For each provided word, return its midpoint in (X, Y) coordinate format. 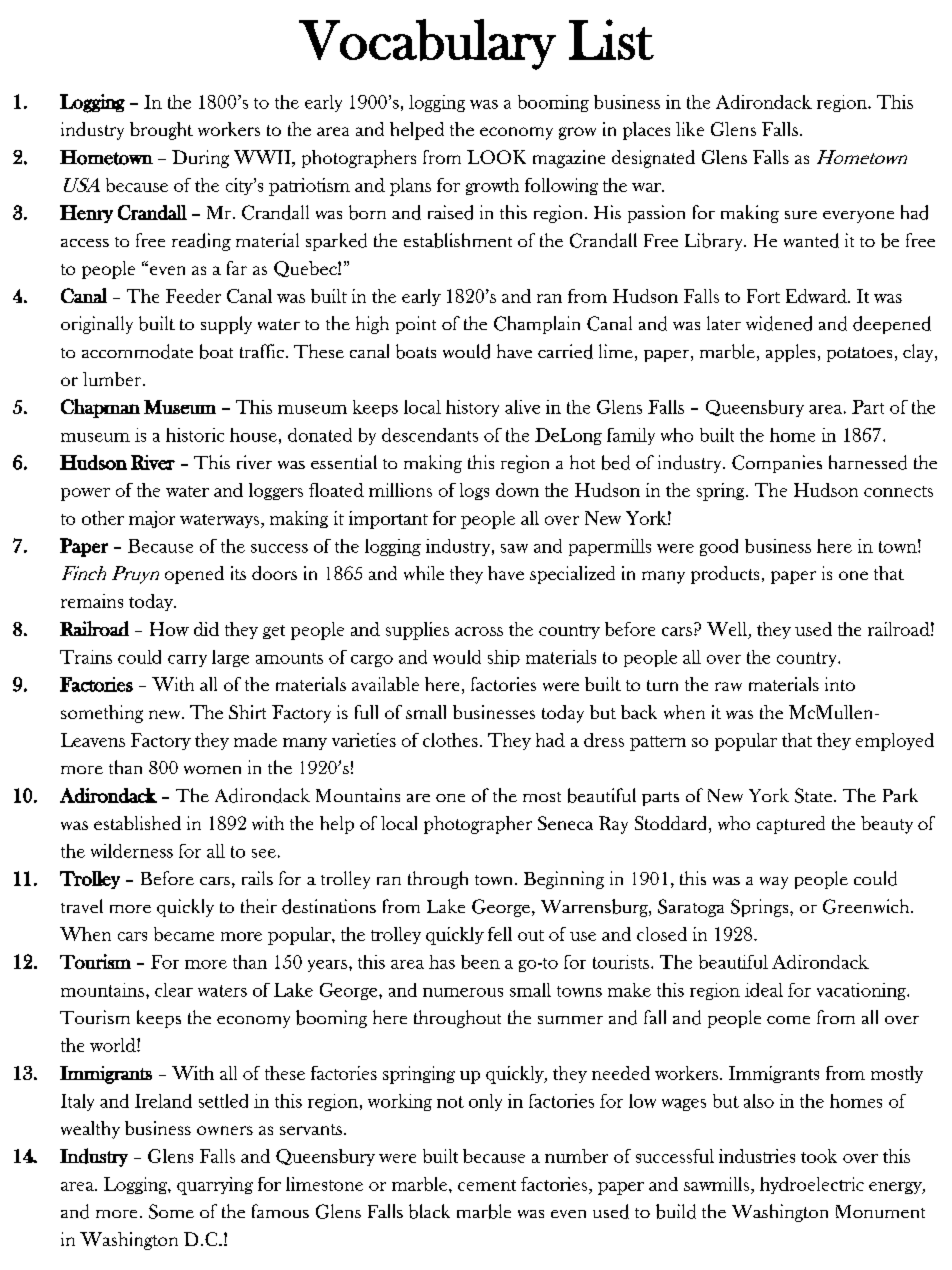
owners (225, 1130)
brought (161, 131)
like (690, 129)
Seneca (565, 823)
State (813, 795)
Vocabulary (427, 44)
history (472, 408)
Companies (777, 464)
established (137, 823)
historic (195, 435)
